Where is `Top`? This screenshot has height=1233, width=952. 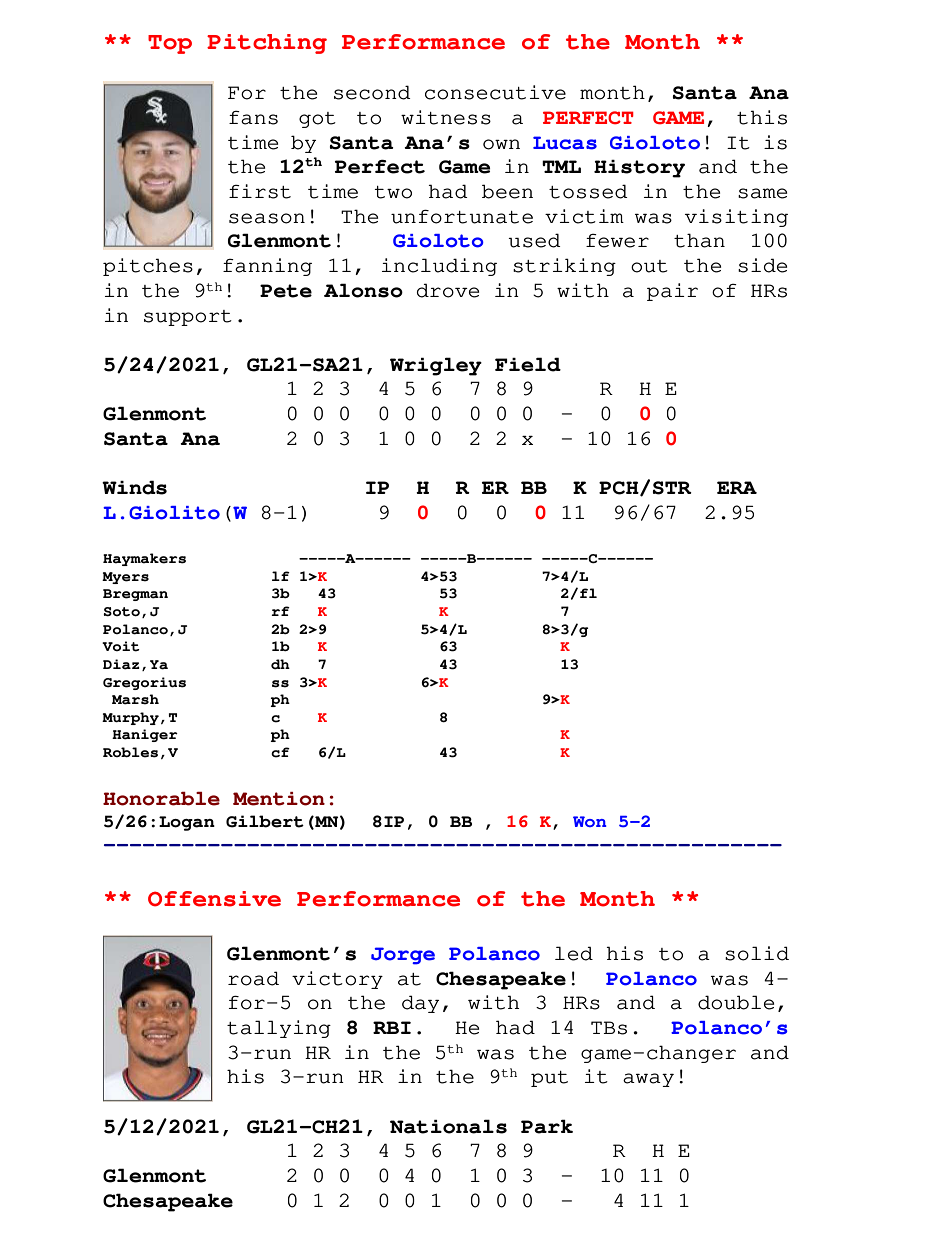 Top is located at coordinates (170, 44).
